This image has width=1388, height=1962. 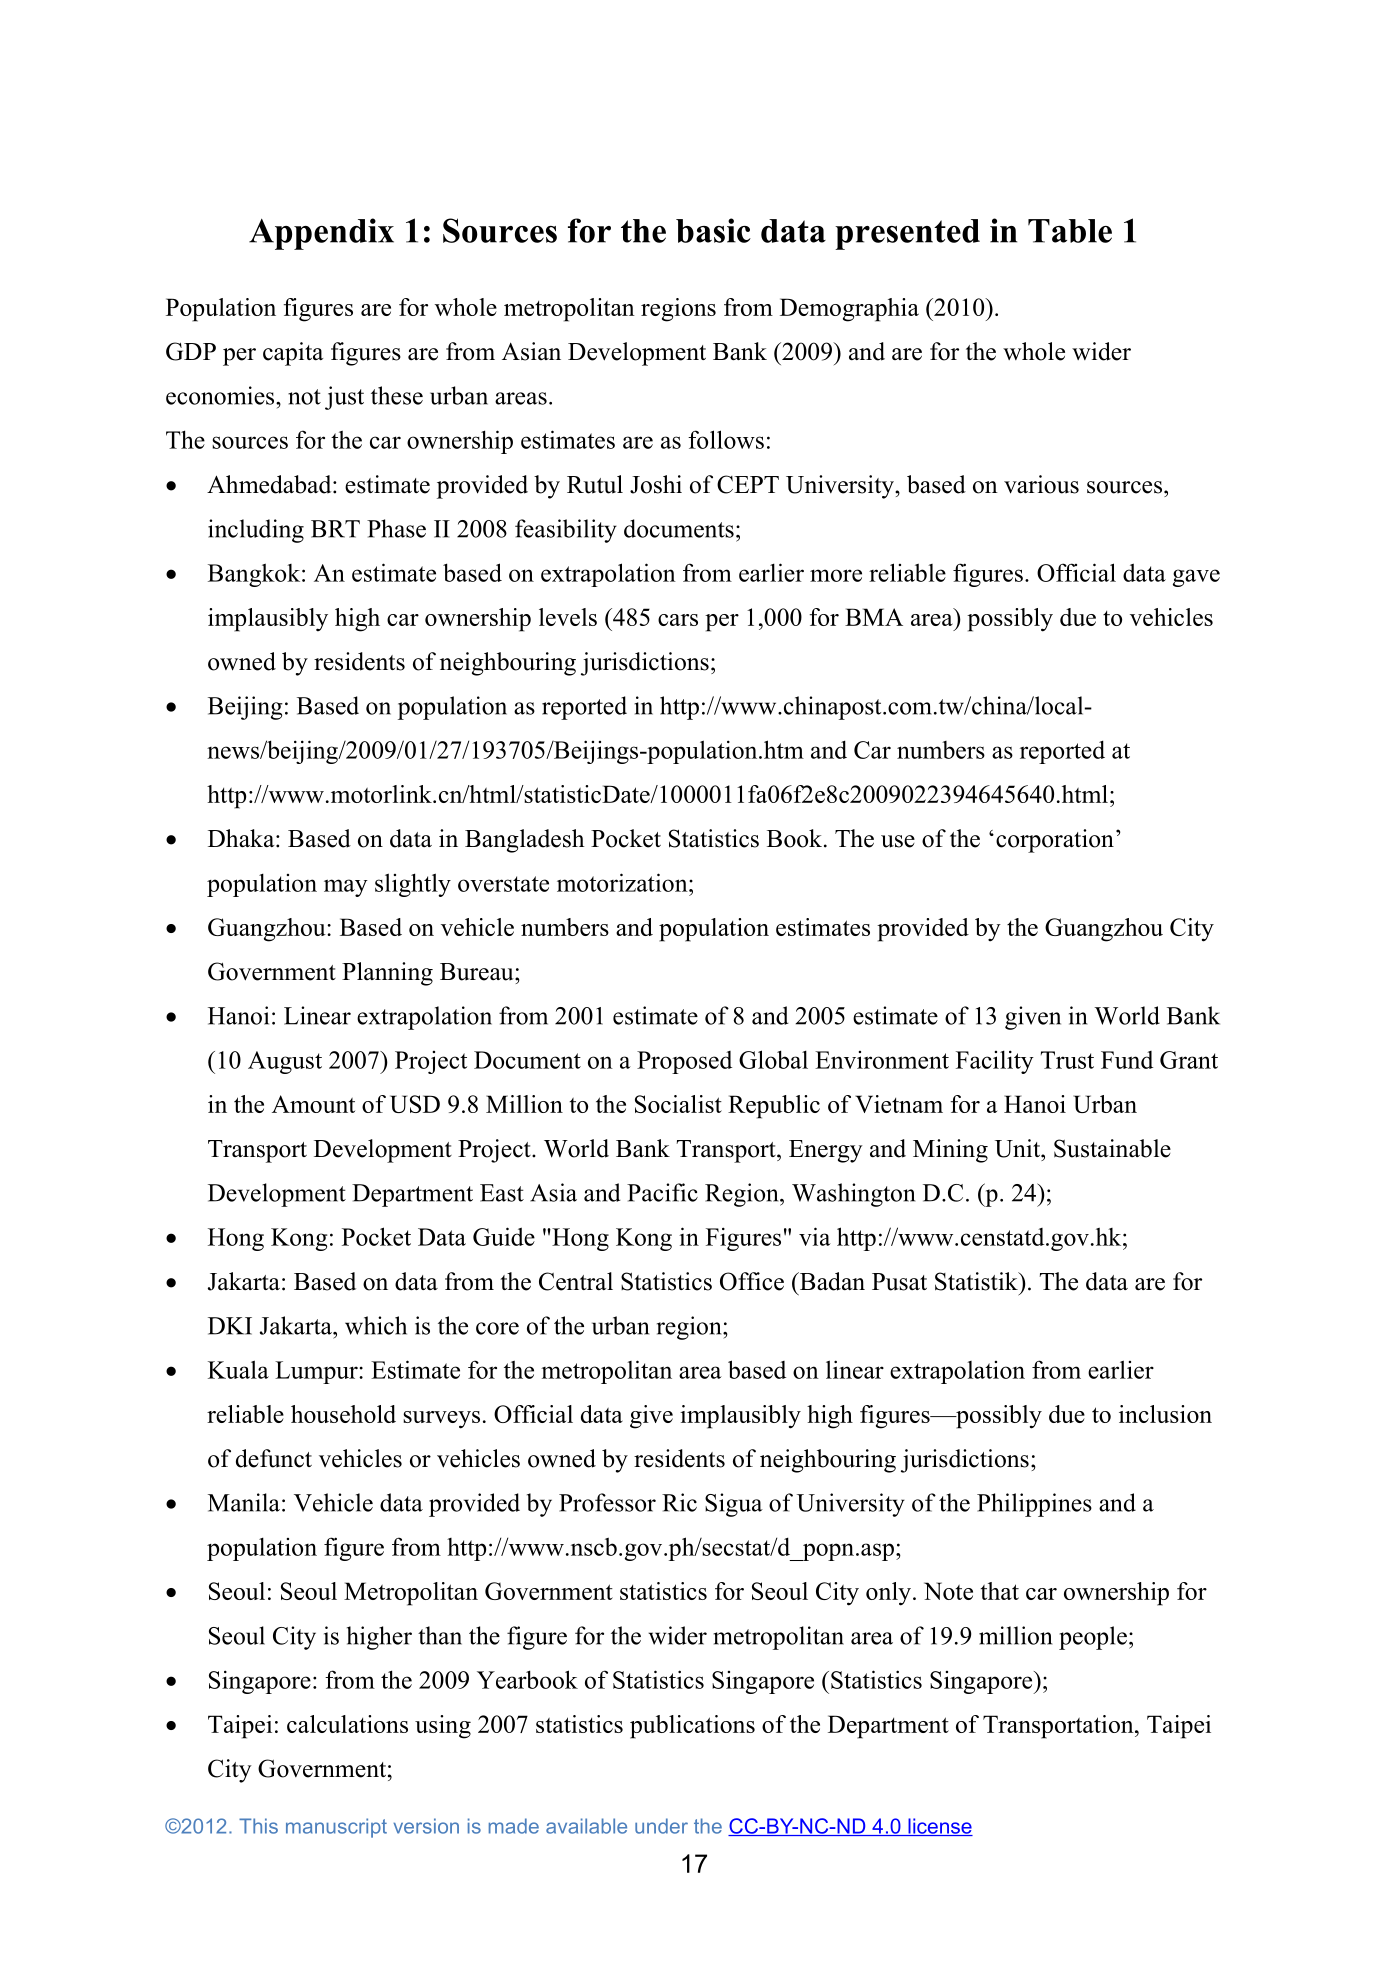 What do you see at coordinates (336, 1828) in the image?
I see `manuscript` at bounding box center [336, 1828].
